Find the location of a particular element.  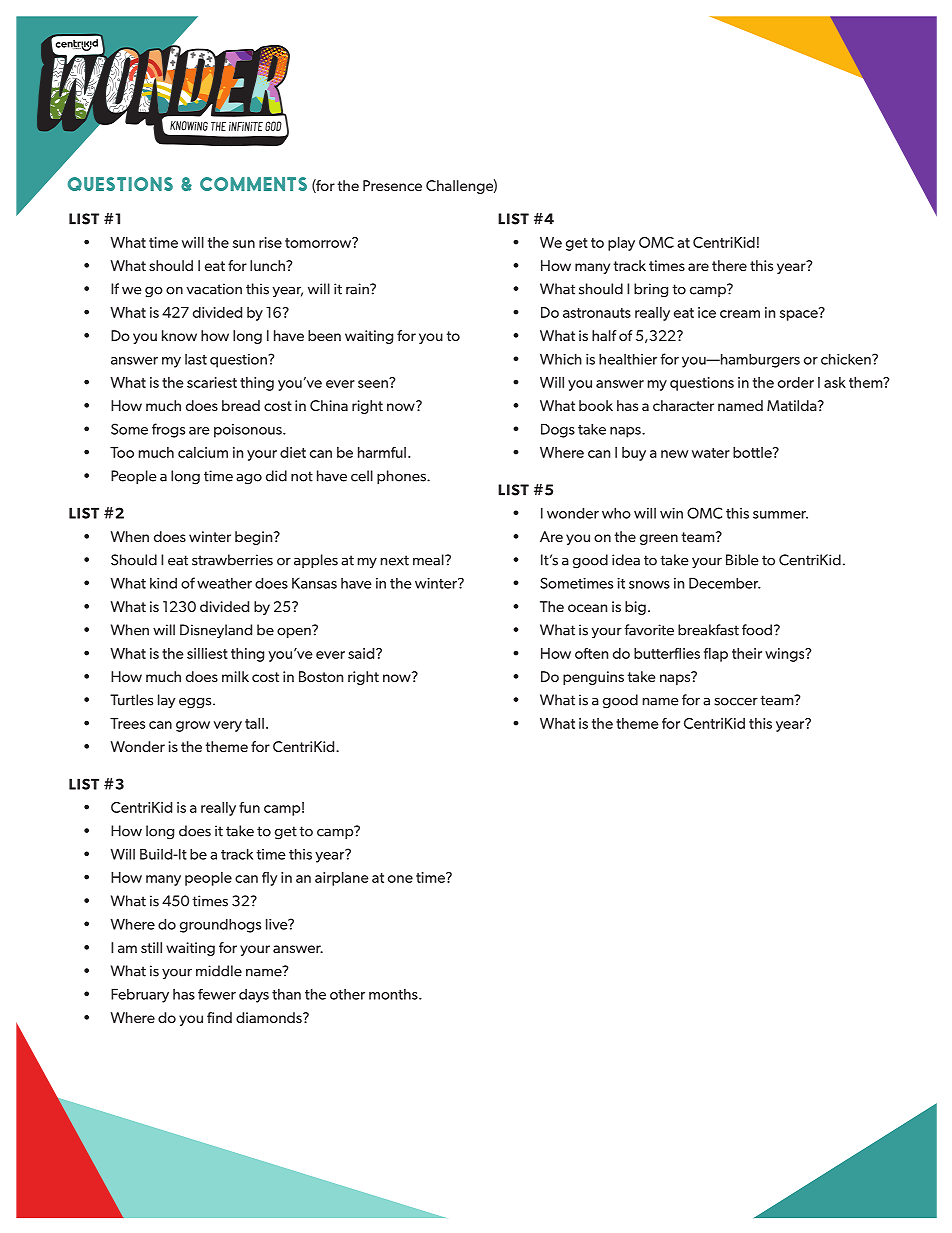

weather is located at coordinates (224, 583).
